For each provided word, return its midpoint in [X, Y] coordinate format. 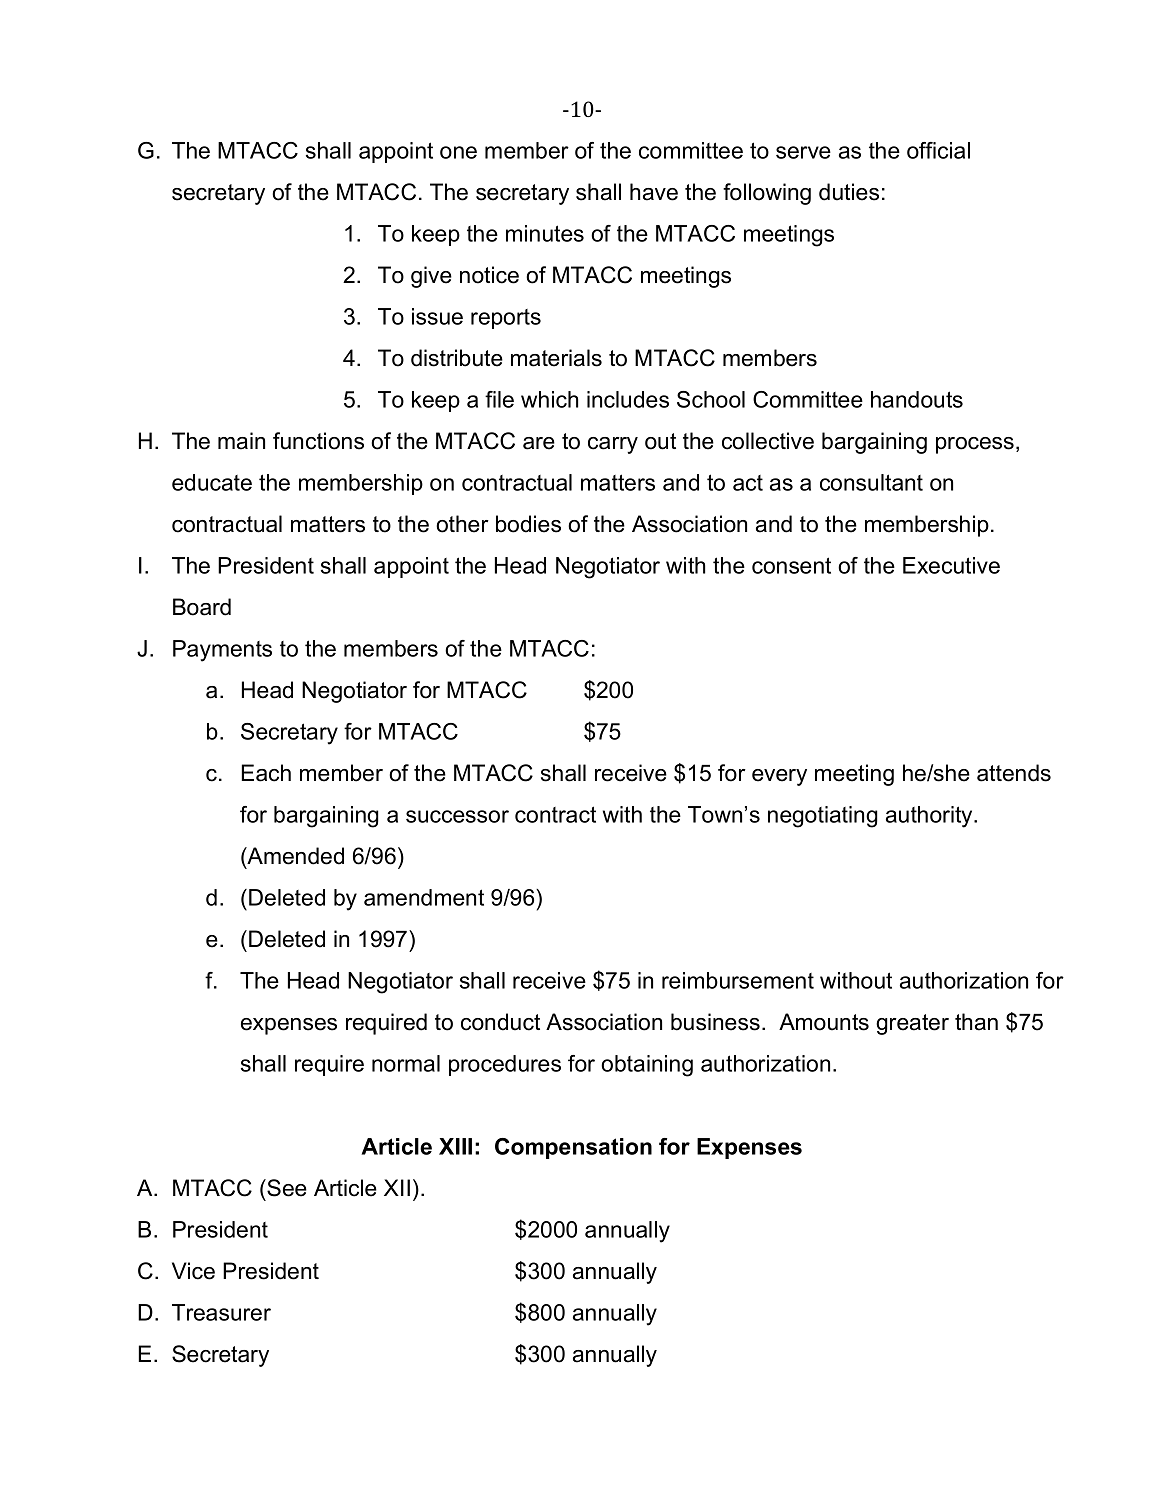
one [458, 152]
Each [266, 773]
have [654, 192]
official [938, 150]
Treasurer [221, 1312]
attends [1014, 773]
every [779, 777]
